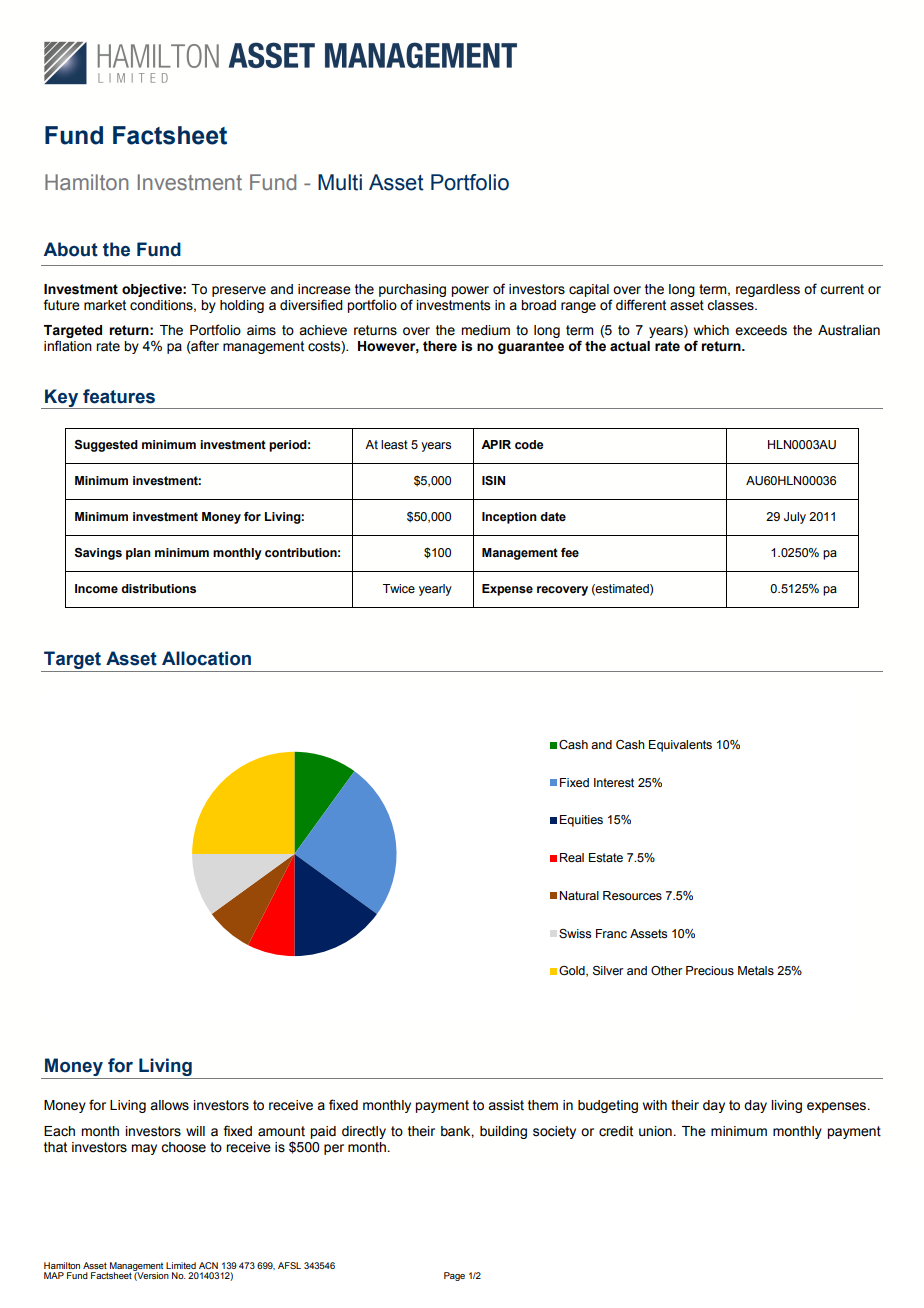 The image size is (924, 1308). What do you see at coordinates (573, 971) in the screenshot?
I see `Gold` at bounding box center [573, 971].
